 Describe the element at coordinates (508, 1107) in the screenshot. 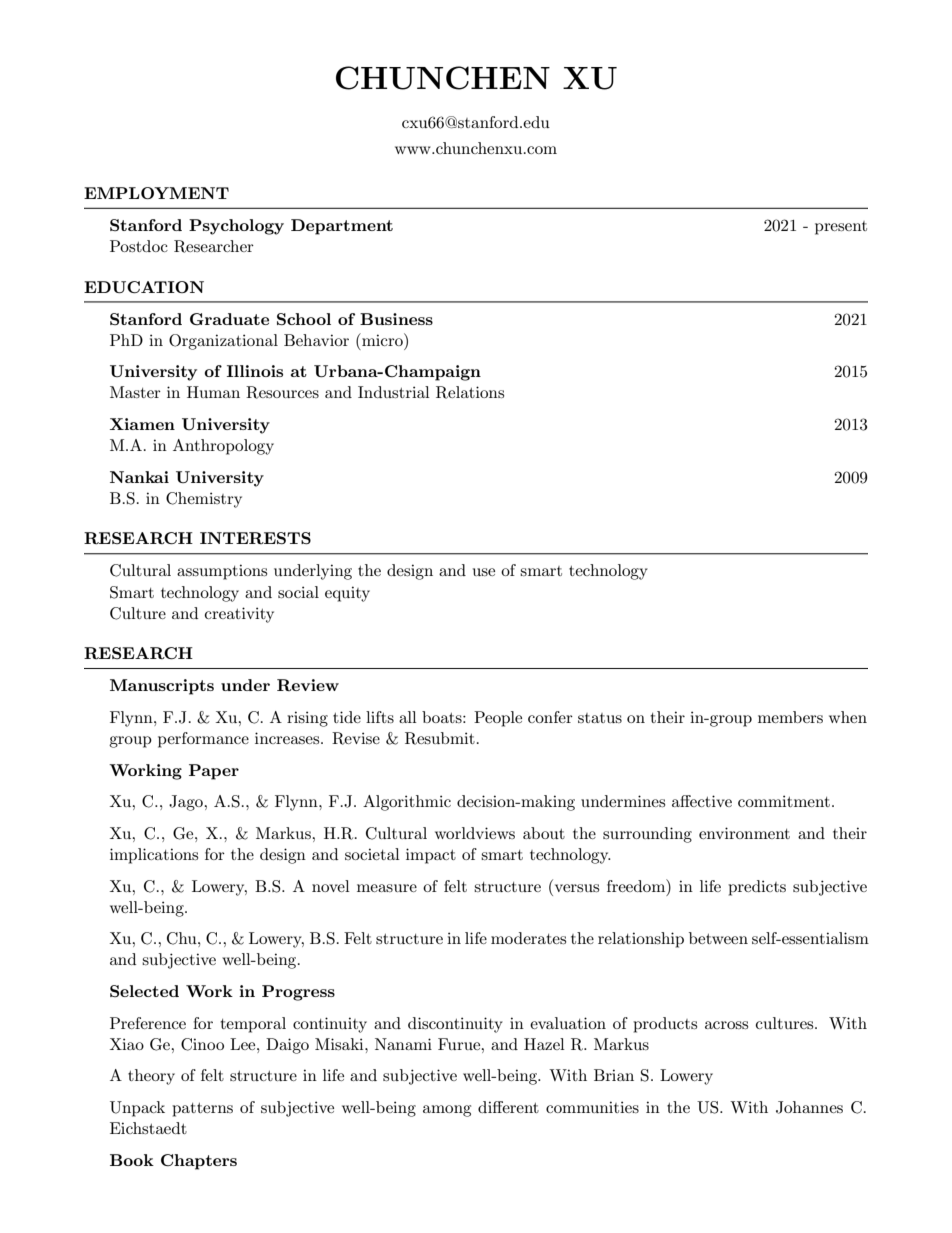

I see `different` at that location.
